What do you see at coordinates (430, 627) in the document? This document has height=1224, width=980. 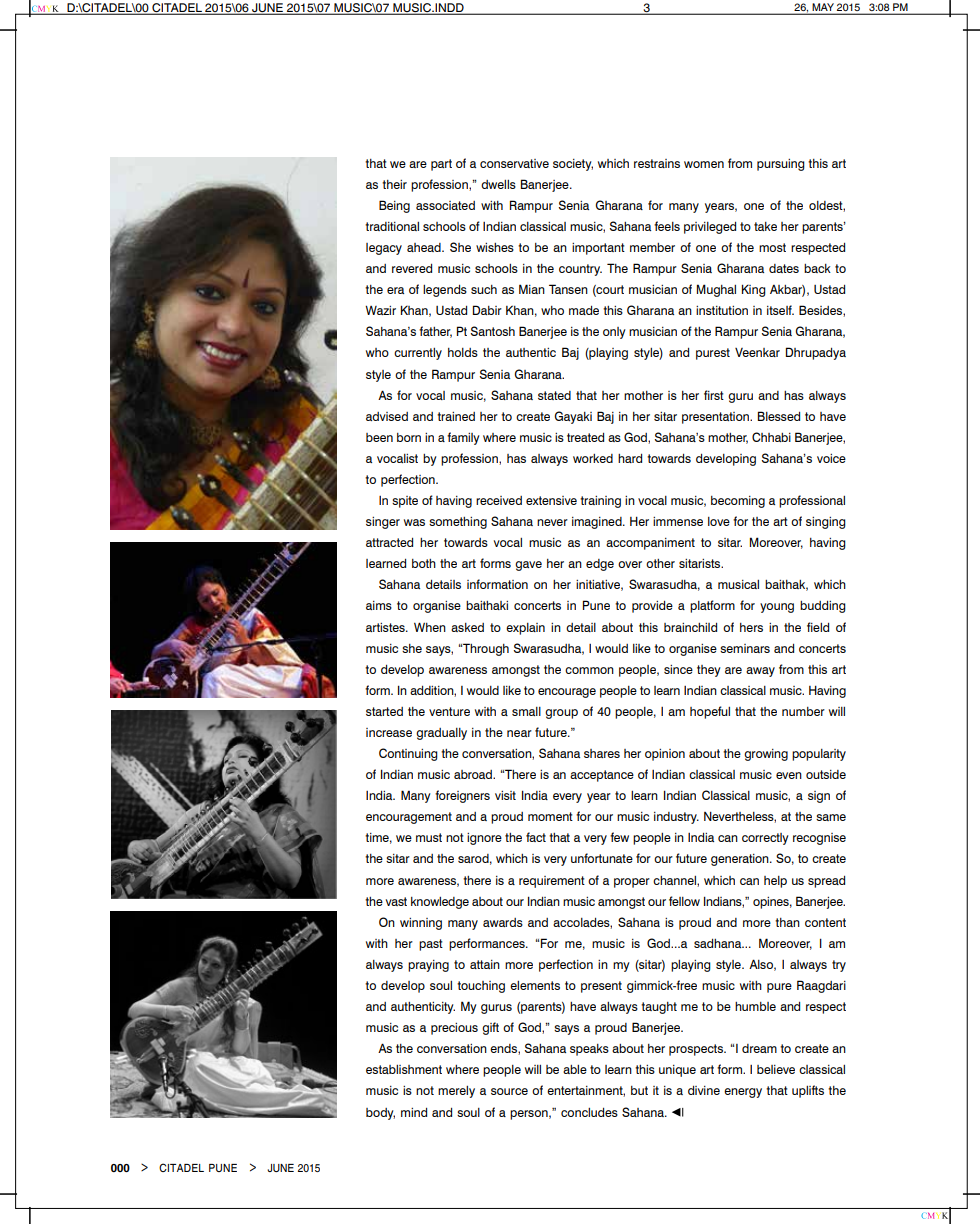 I see `When` at bounding box center [430, 627].
